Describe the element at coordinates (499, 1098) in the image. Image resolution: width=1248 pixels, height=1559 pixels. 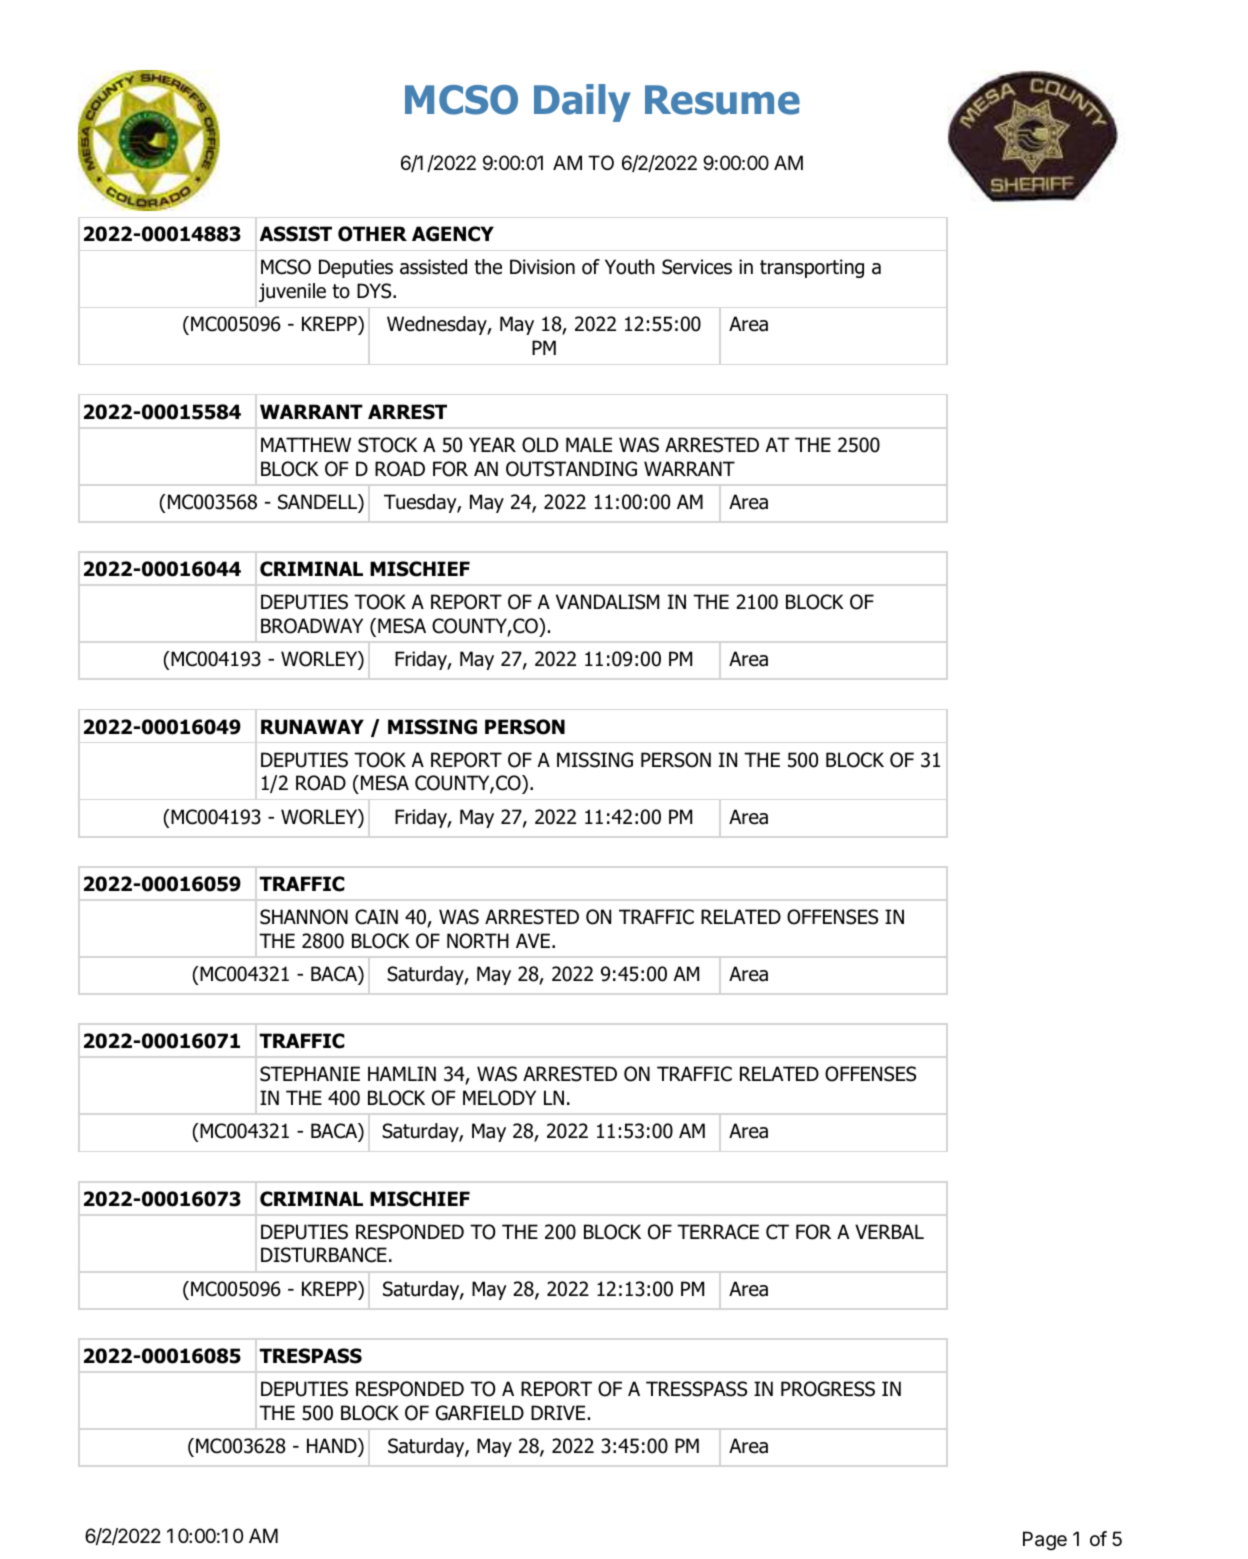
I see `MELODY` at that location.
